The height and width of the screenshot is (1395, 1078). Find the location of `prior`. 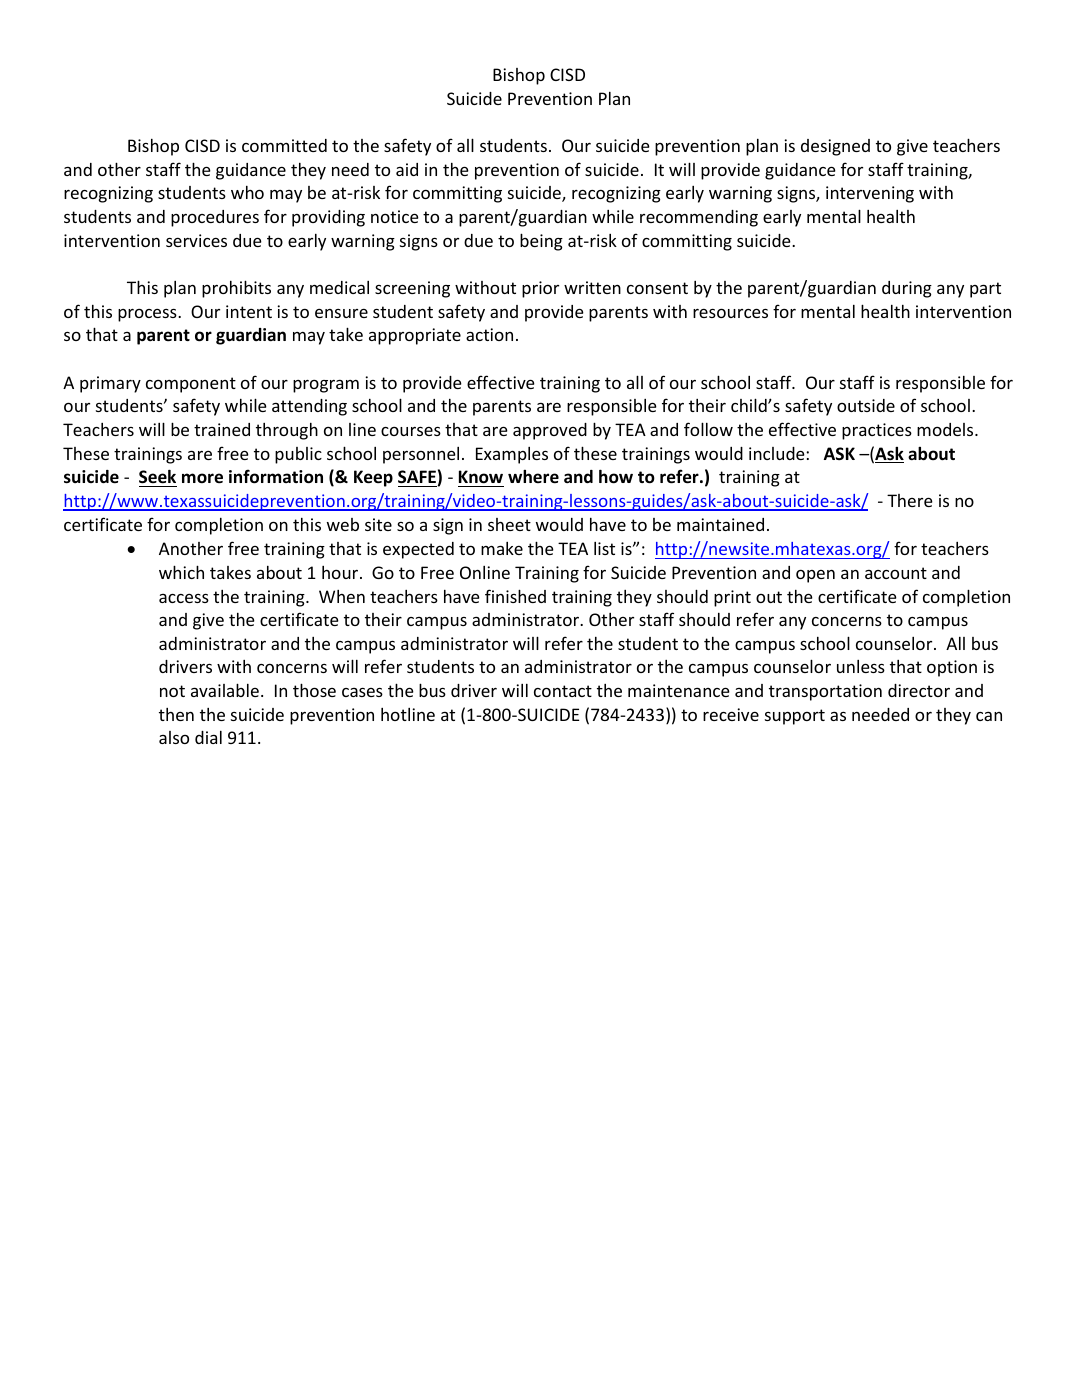

prior is located at coordinates (540, 289).
